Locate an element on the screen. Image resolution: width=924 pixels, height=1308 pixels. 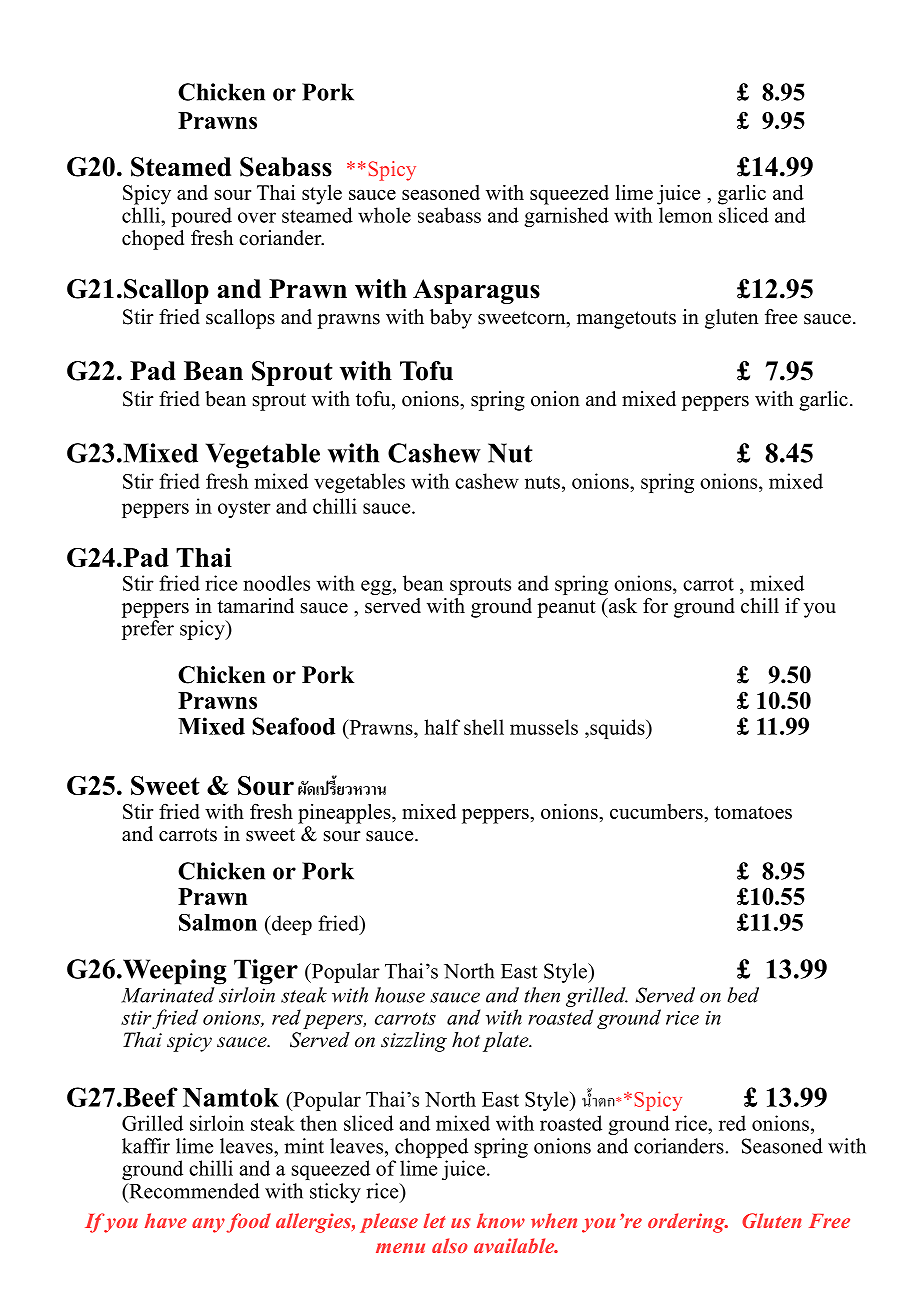
squids is located at coordinates (617, 729).
